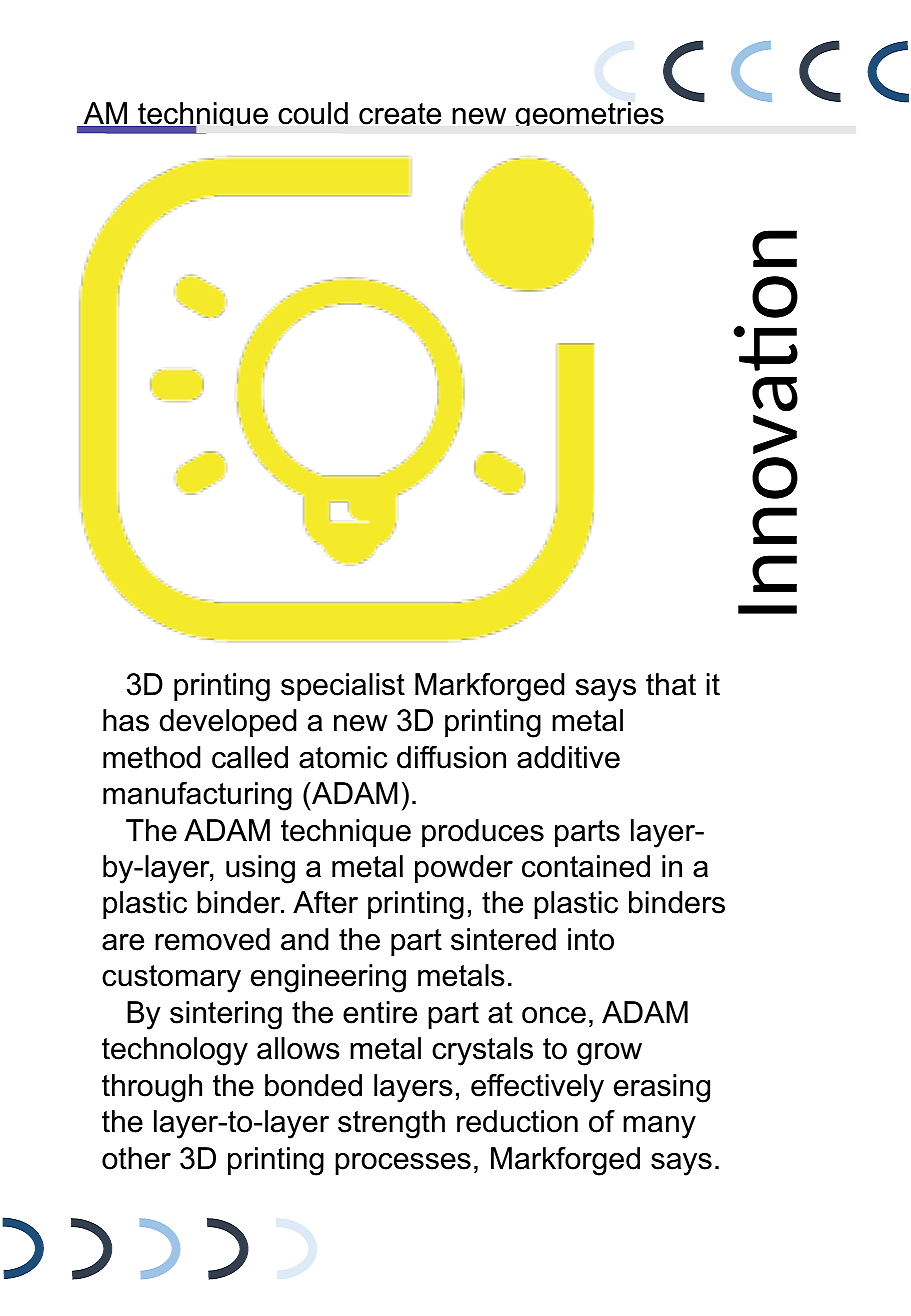  What do you see at coordinates (671, 684) in the document?
I see `that` at bounding box center [671, 684].
